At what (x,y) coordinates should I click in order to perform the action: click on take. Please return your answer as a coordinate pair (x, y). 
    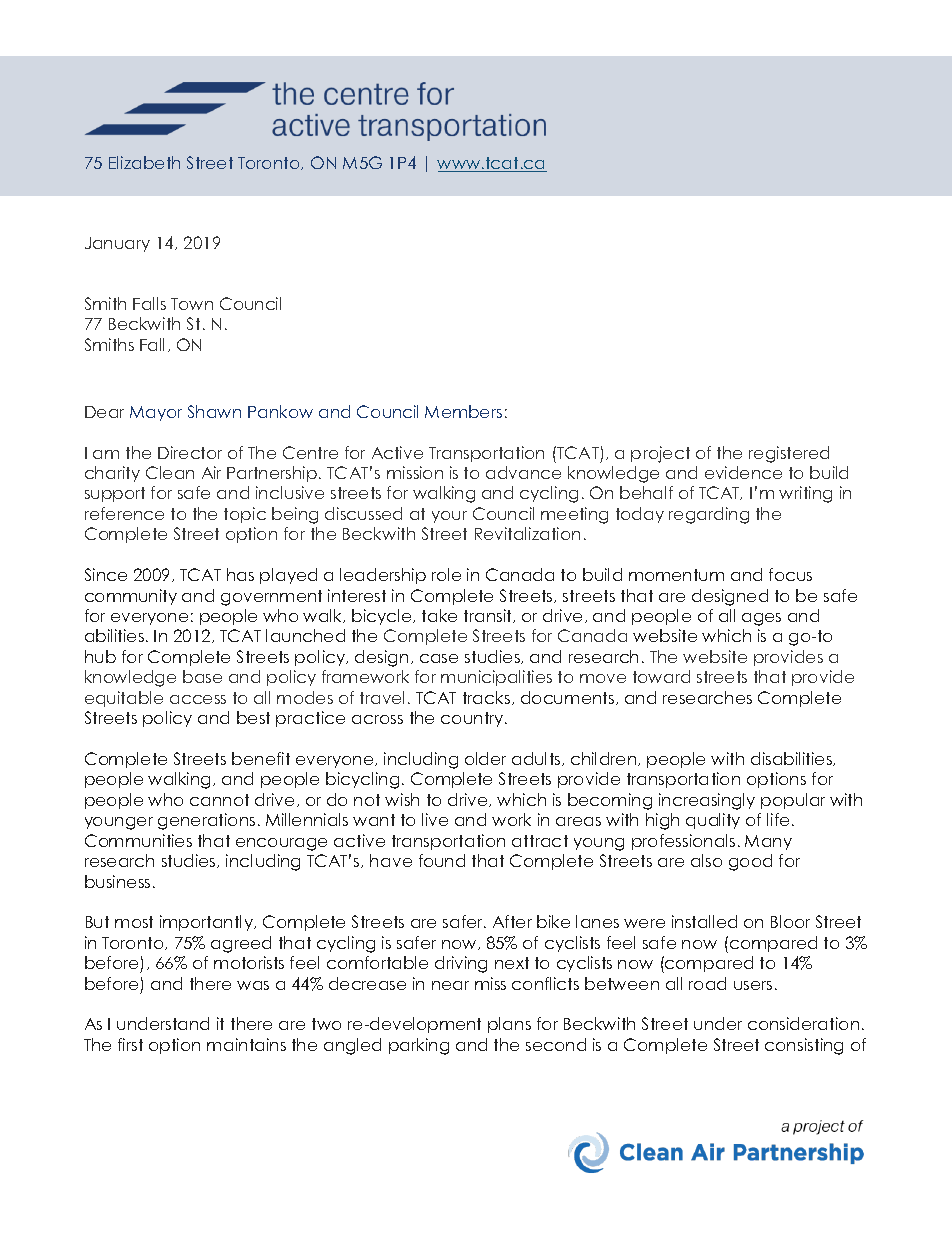
    Looking at the image, I should click on (439, 615).
